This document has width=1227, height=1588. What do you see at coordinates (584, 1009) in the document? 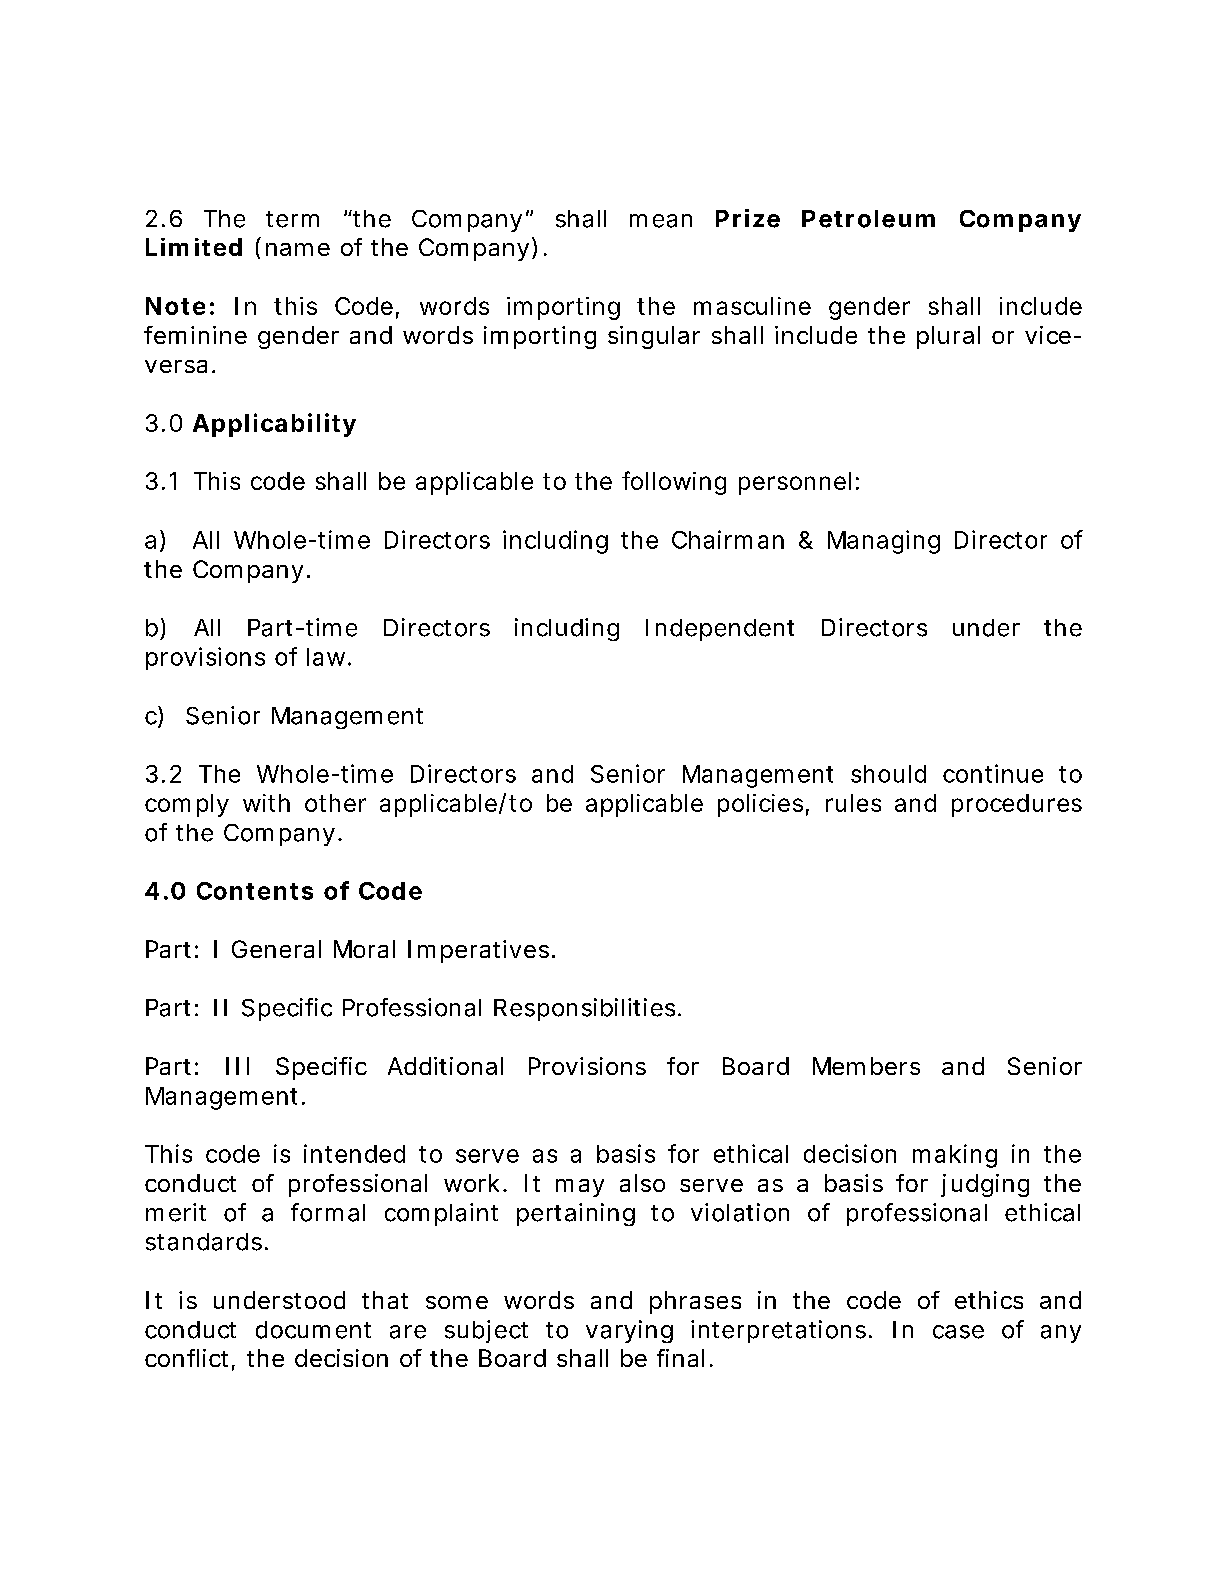
I see `Responsibilities` at bounding box center [584, 1009].
